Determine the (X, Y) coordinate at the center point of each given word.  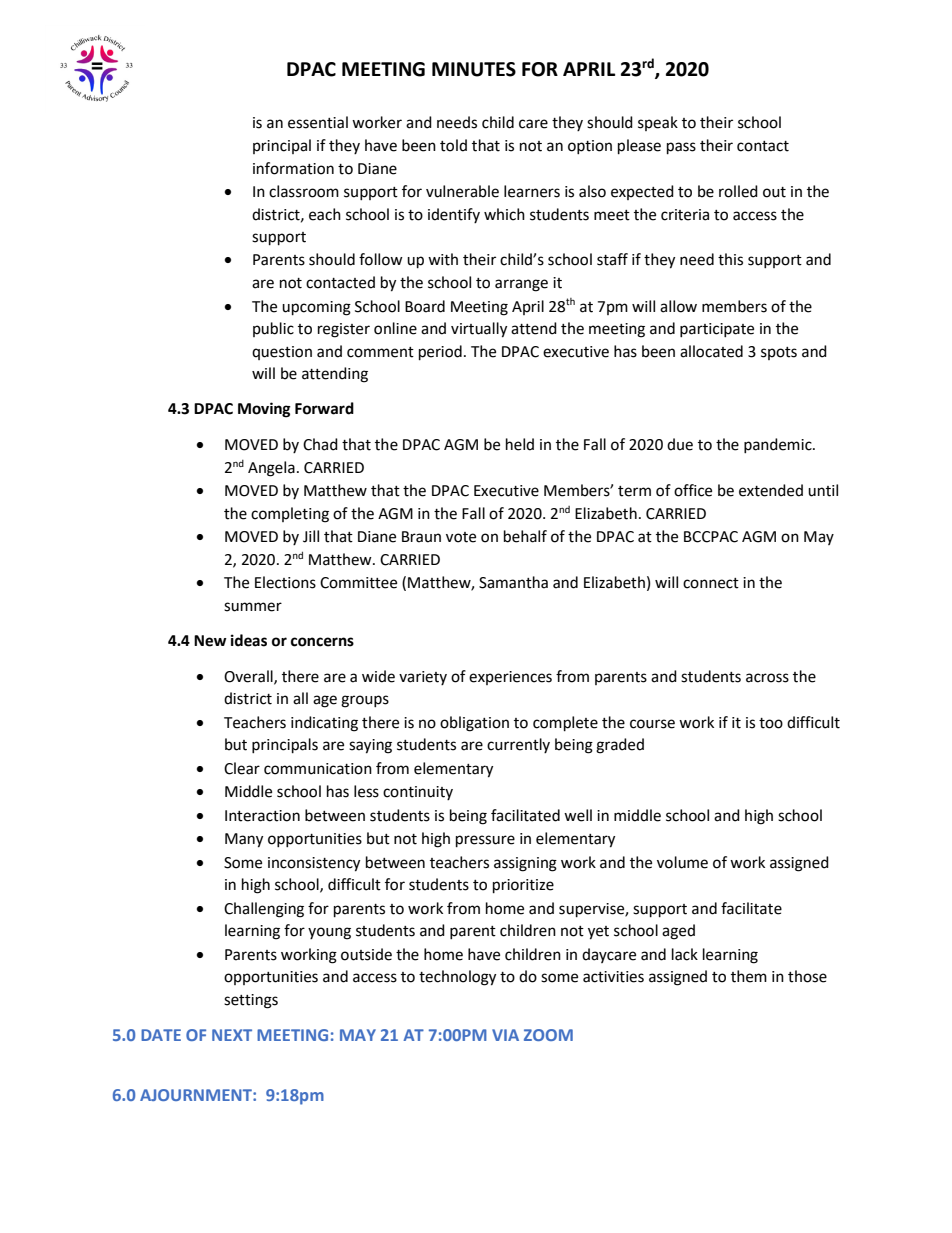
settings (251, 1001)
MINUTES (474, 69)
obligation (474, 724)
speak (658, 123)
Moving (264, 410)
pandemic (779, 445)
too (771, 723)
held (520, 444)
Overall (249, 677)
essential (318, 122)
